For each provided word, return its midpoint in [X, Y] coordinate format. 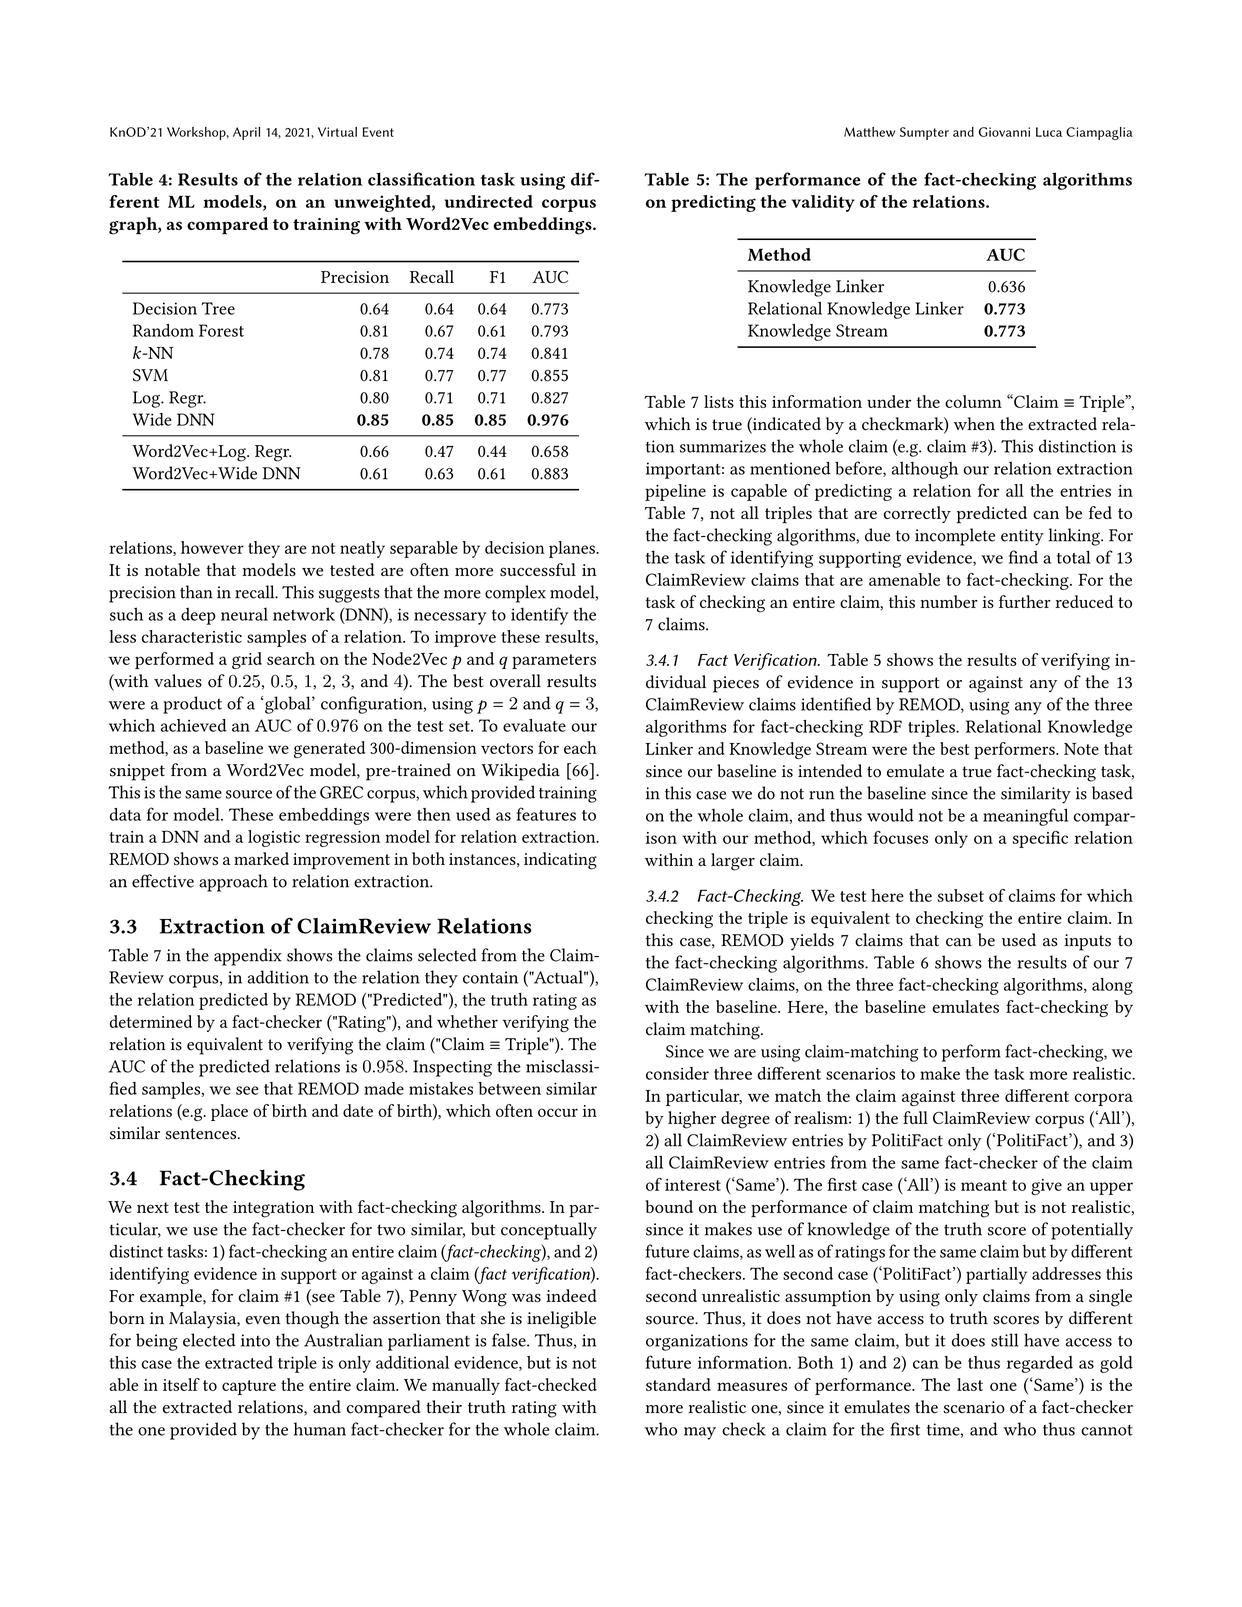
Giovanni [1004, 132]
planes [573, 549]
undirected [488, 201]
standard [678, 1384]
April [246, 133]
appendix [248, 957]
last [970, 1384]
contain [490, 977]
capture [249, 1387]
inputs [1087, 942]
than [196, 592]
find [1023, 557]
